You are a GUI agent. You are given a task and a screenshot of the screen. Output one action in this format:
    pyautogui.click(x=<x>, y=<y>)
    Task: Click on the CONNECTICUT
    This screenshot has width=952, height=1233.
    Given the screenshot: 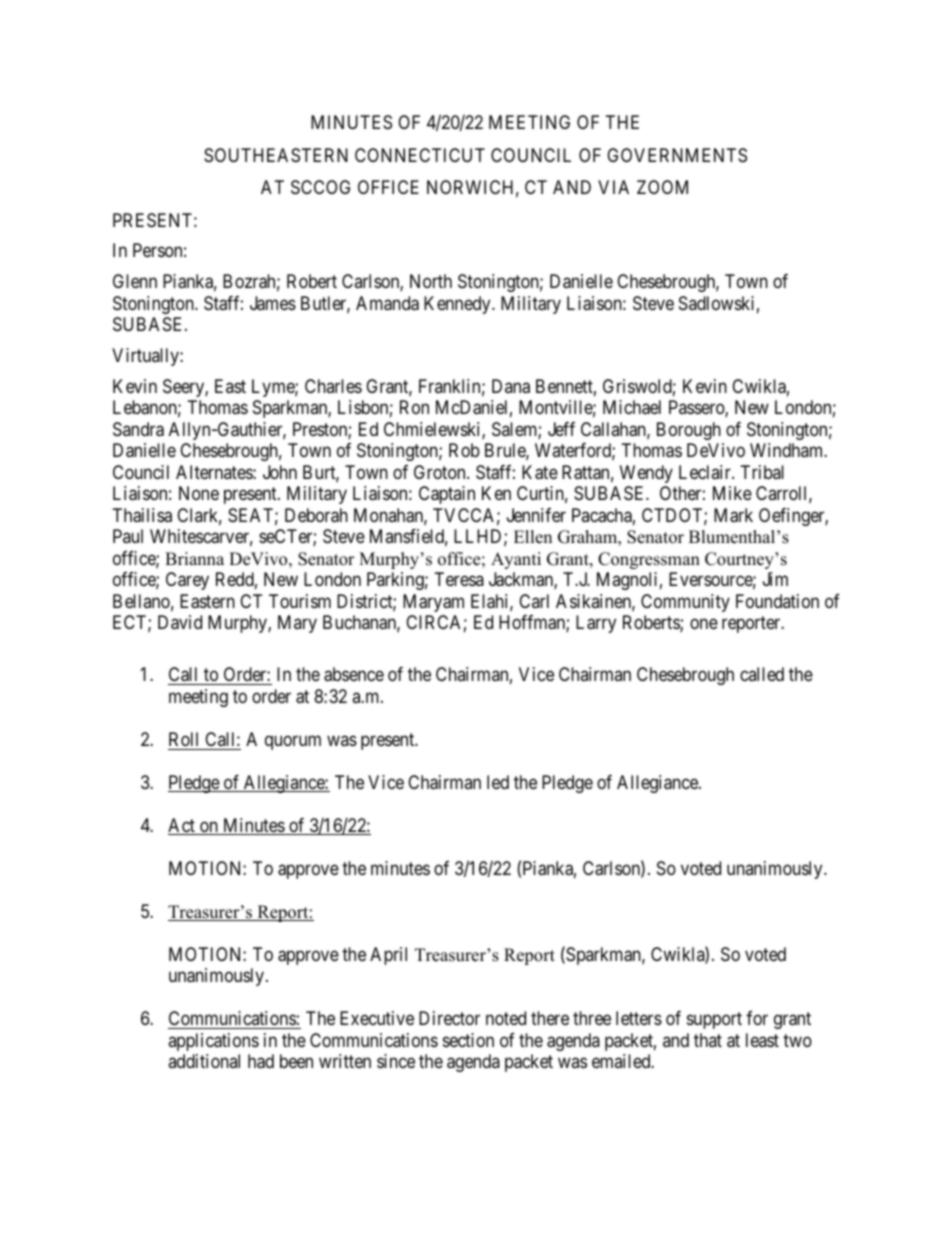 What is the action you would take?
    pyautogui.click(x=420, y=155)
